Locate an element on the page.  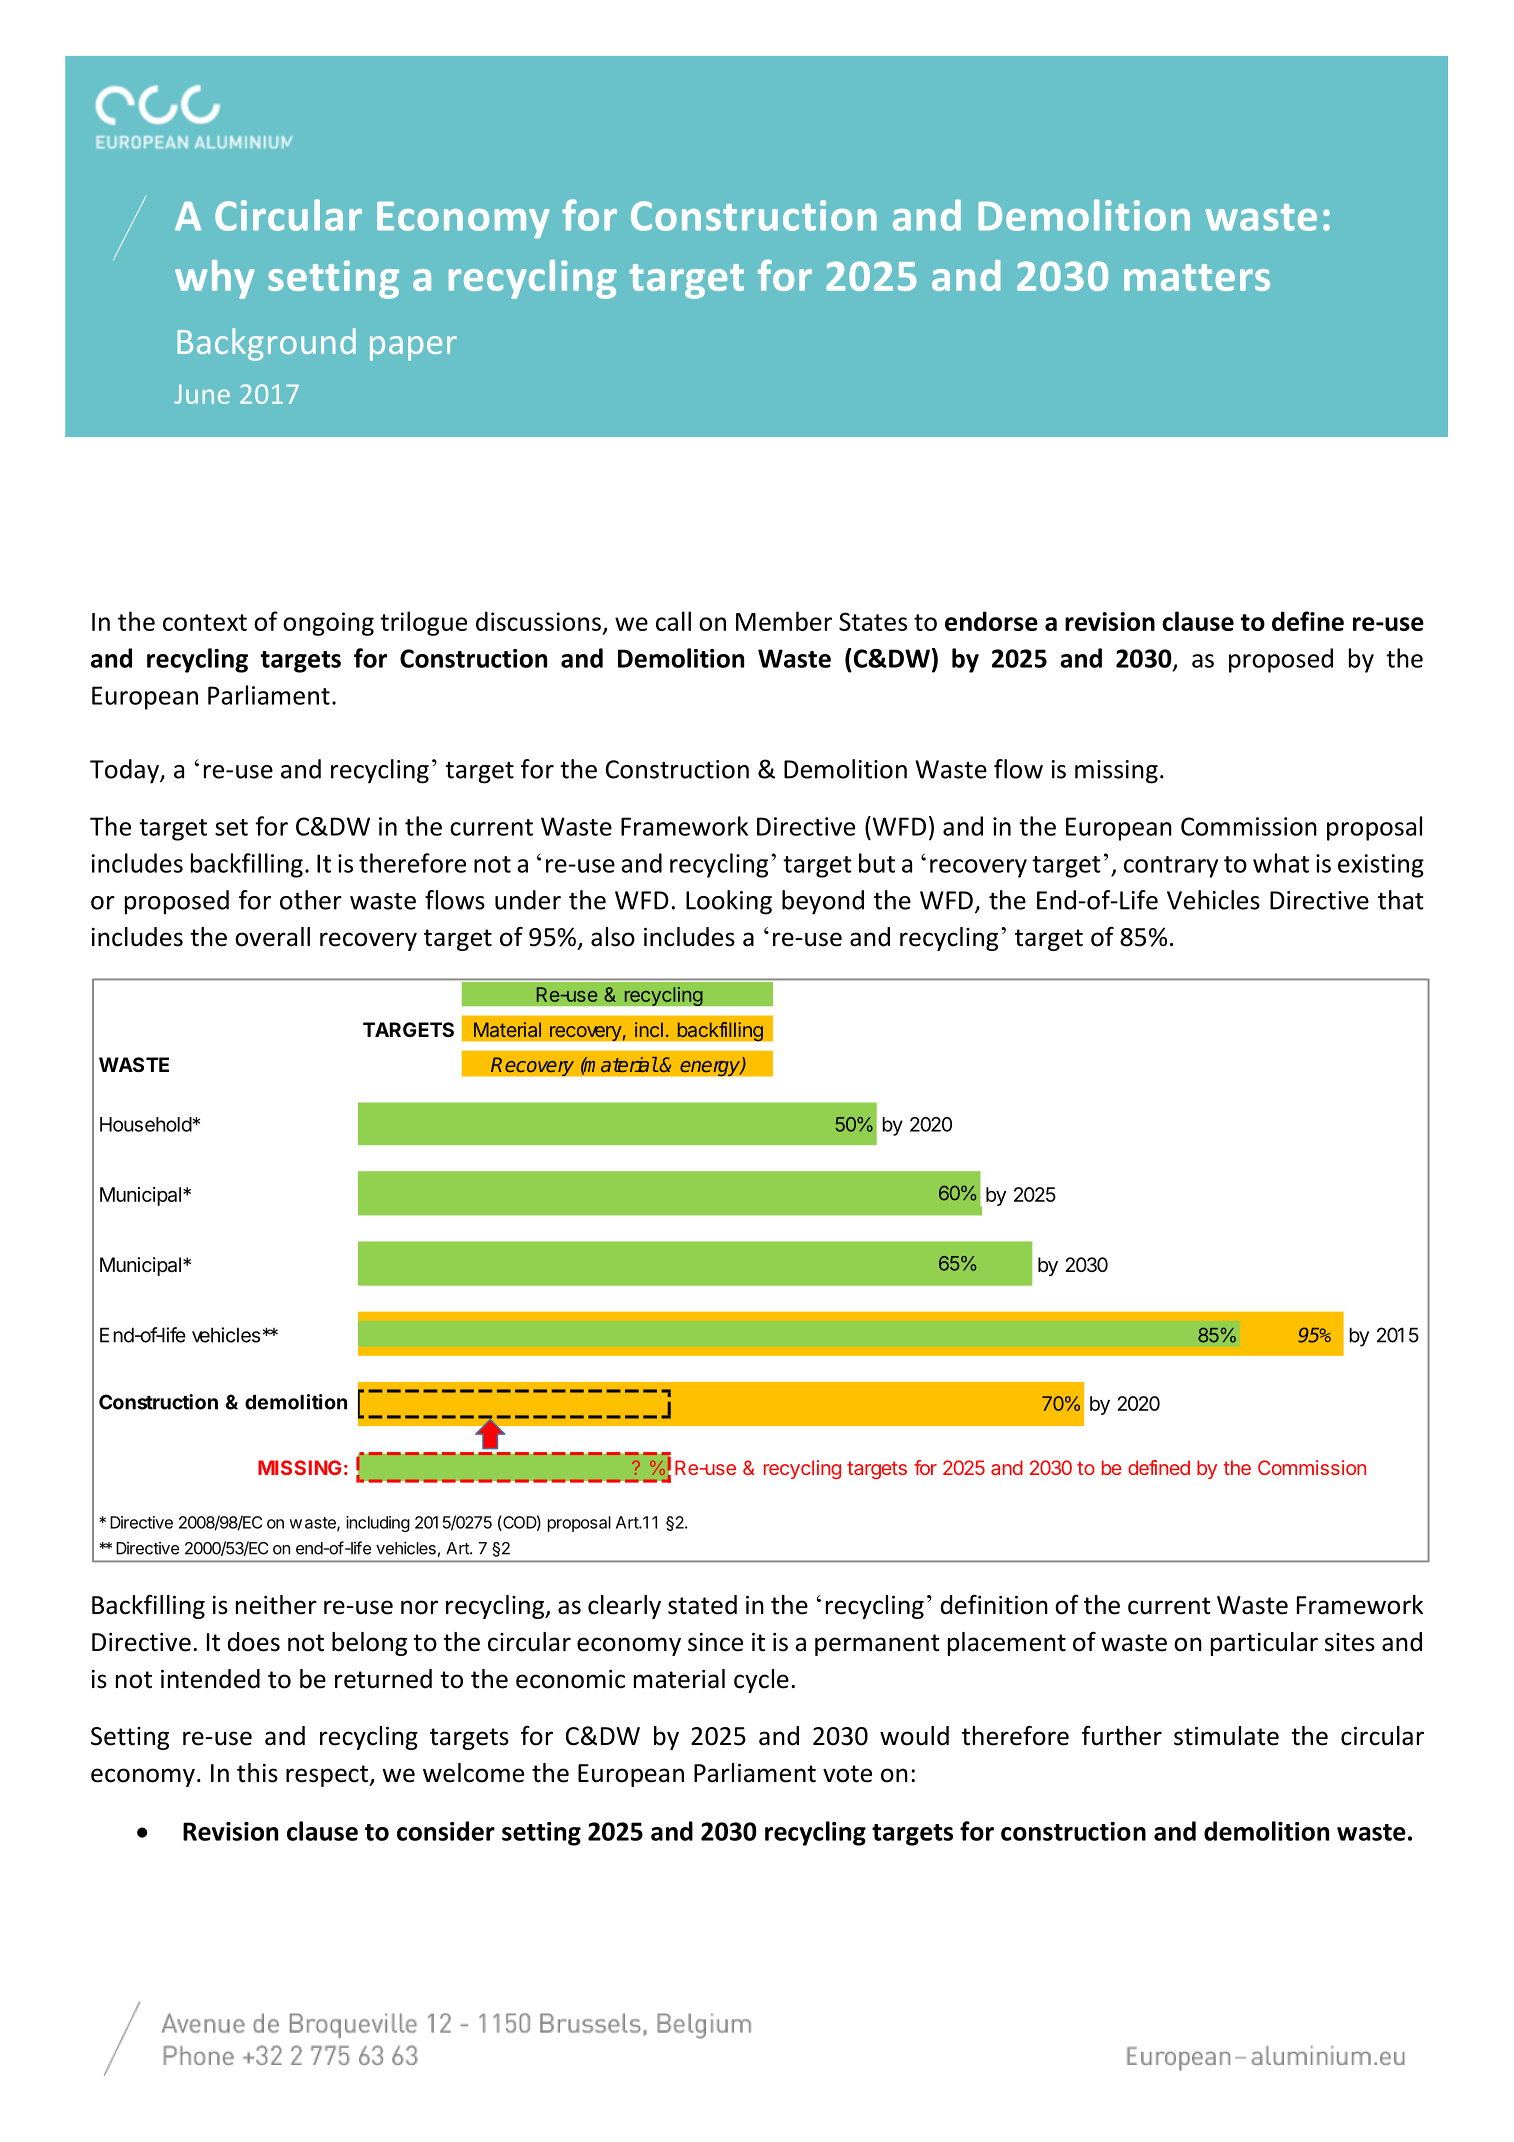
matters is located at coordinates (1197, 277).
